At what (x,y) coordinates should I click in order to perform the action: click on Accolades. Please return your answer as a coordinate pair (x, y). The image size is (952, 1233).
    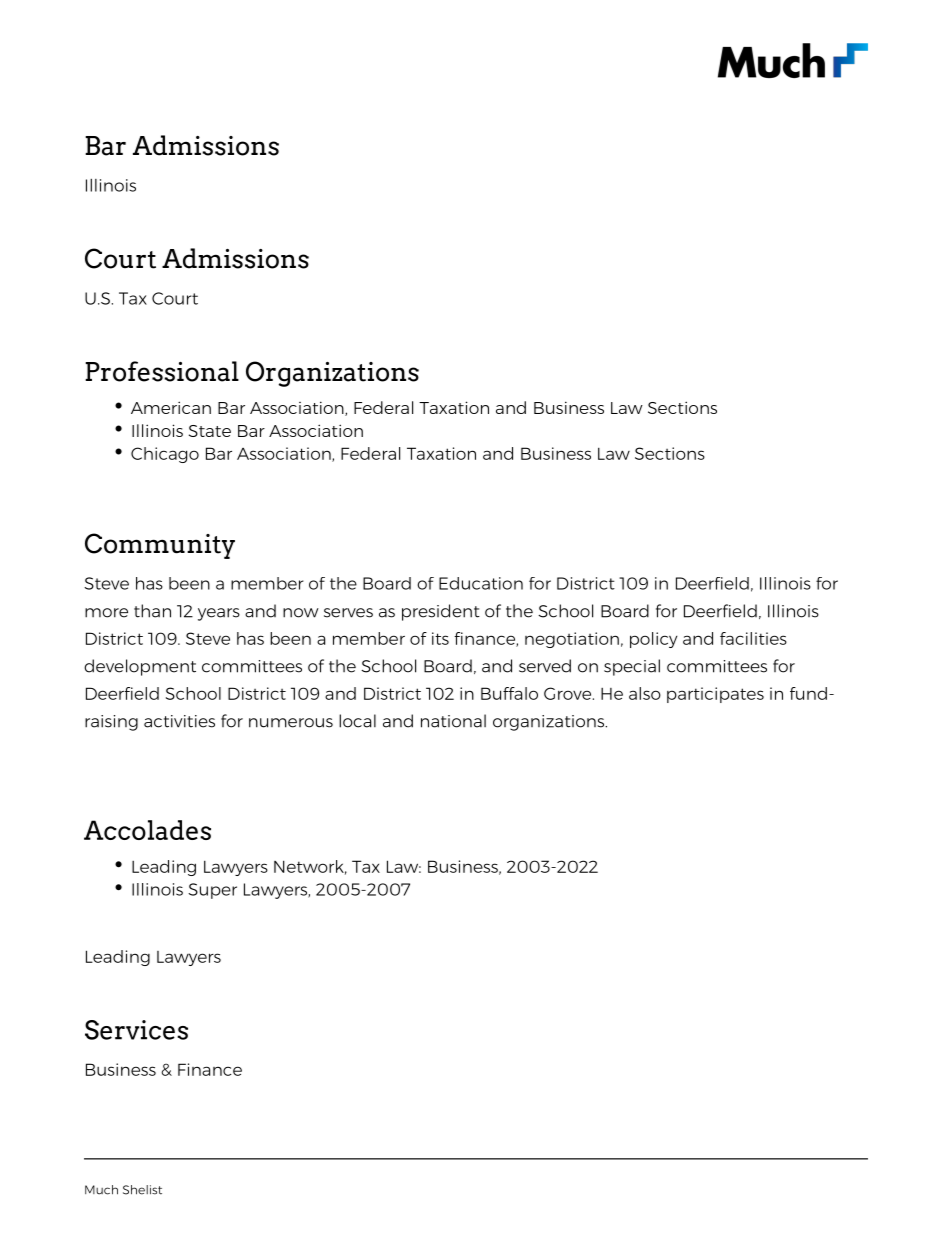
    Looking at the image, I should click on (147, 830).
